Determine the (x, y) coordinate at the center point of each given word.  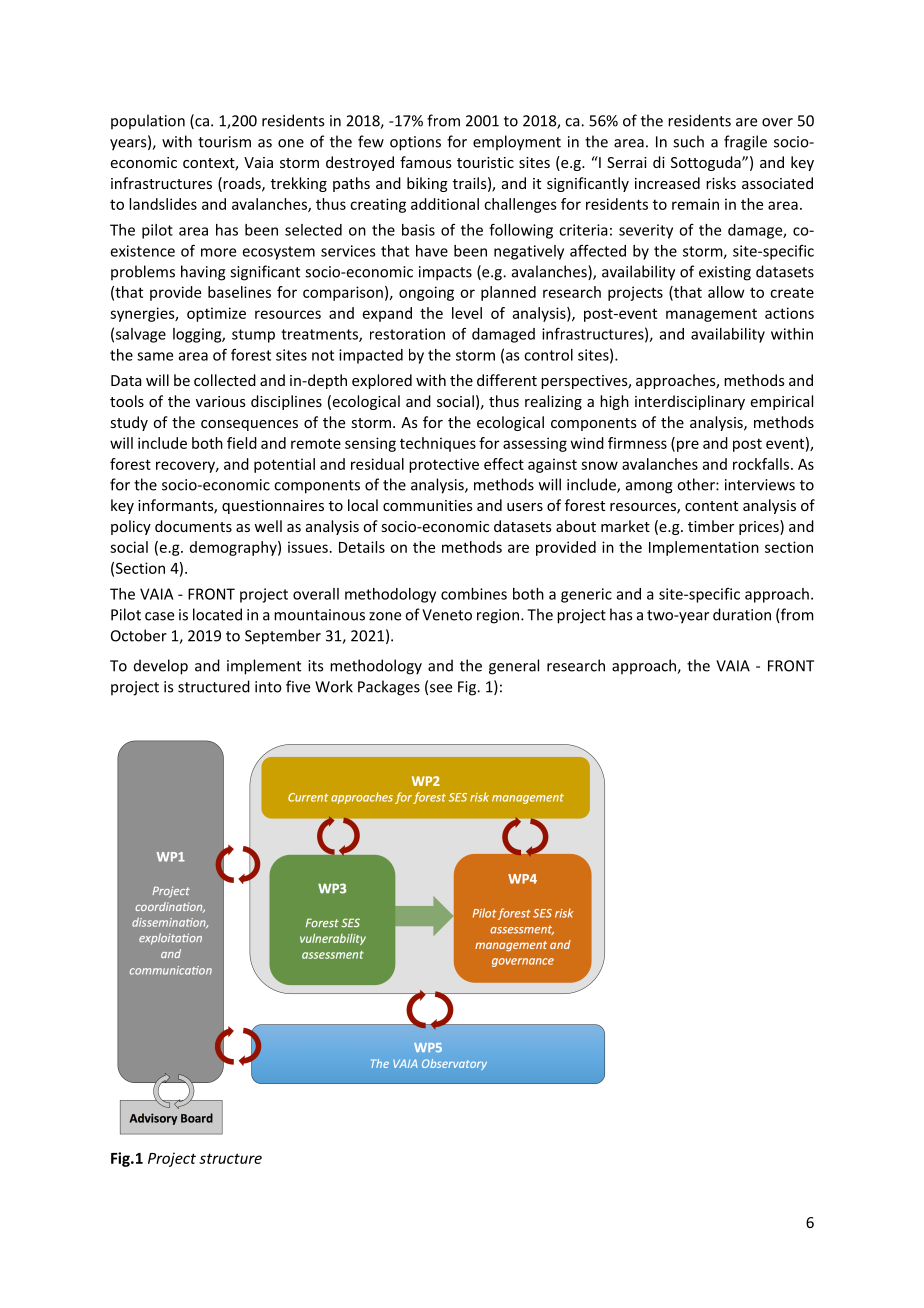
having (203, 273)
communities (428, 505)
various (221, 401)
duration (742, 614)
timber (711, 526)
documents (193, 526)
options (415, 143)
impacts (445, 273)
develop (161, 667)
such (688, 141)
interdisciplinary (690, 402)
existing (725, 273)
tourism (224, 142)
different (507, 380)
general (514, 667)
